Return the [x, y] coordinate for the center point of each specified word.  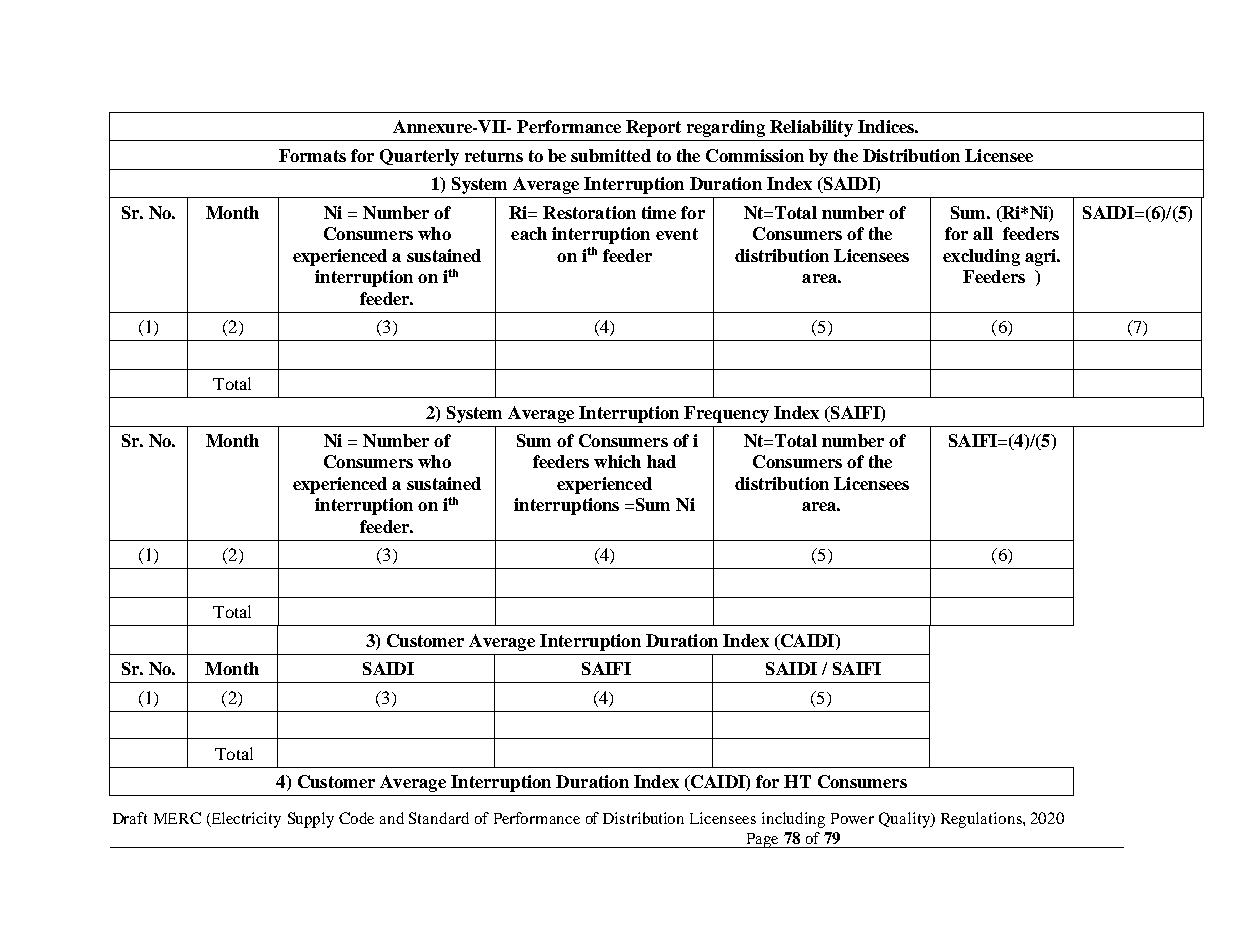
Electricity [245, 820]
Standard [439, 818]
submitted [611, 155]
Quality [905, 820]
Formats [312, 155]
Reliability [811, 128]
